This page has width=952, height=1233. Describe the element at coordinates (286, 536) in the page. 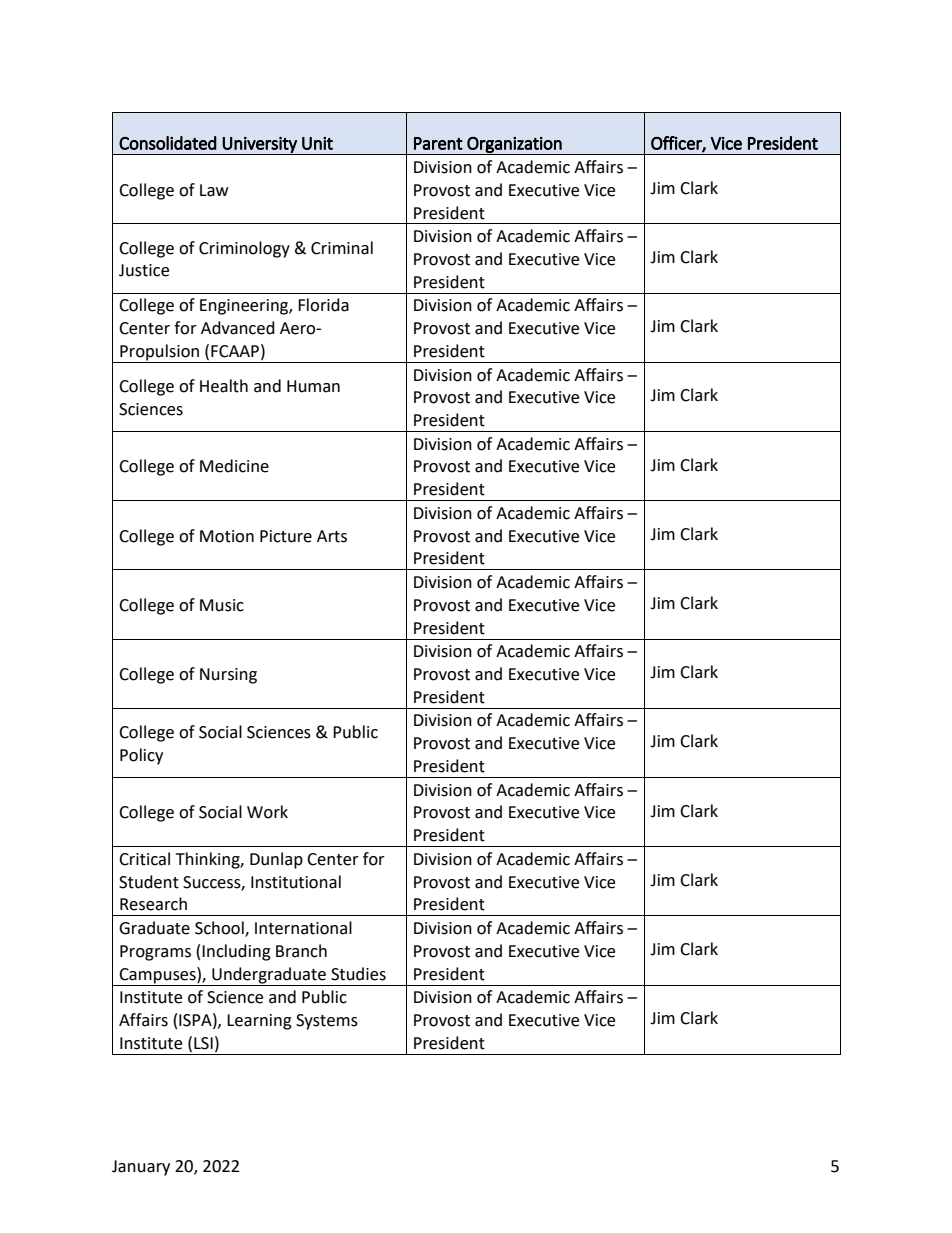

I see `Picture` at that location.
